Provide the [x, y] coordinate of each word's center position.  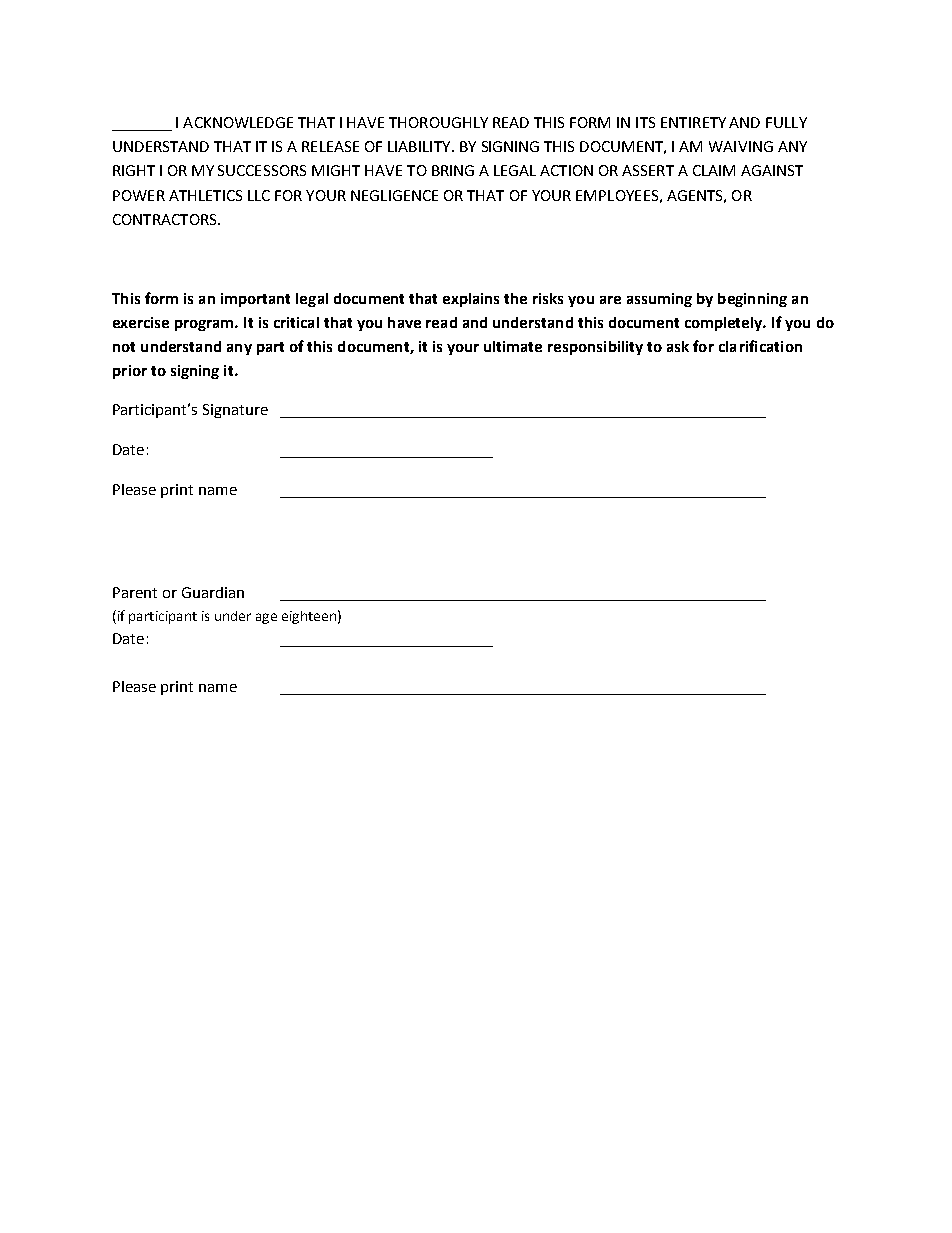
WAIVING [741, 146]
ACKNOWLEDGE [238, 122]
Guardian [213, 592]
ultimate [513, 346]
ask [678, 346]
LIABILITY [420, 146]
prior [130, 372]
